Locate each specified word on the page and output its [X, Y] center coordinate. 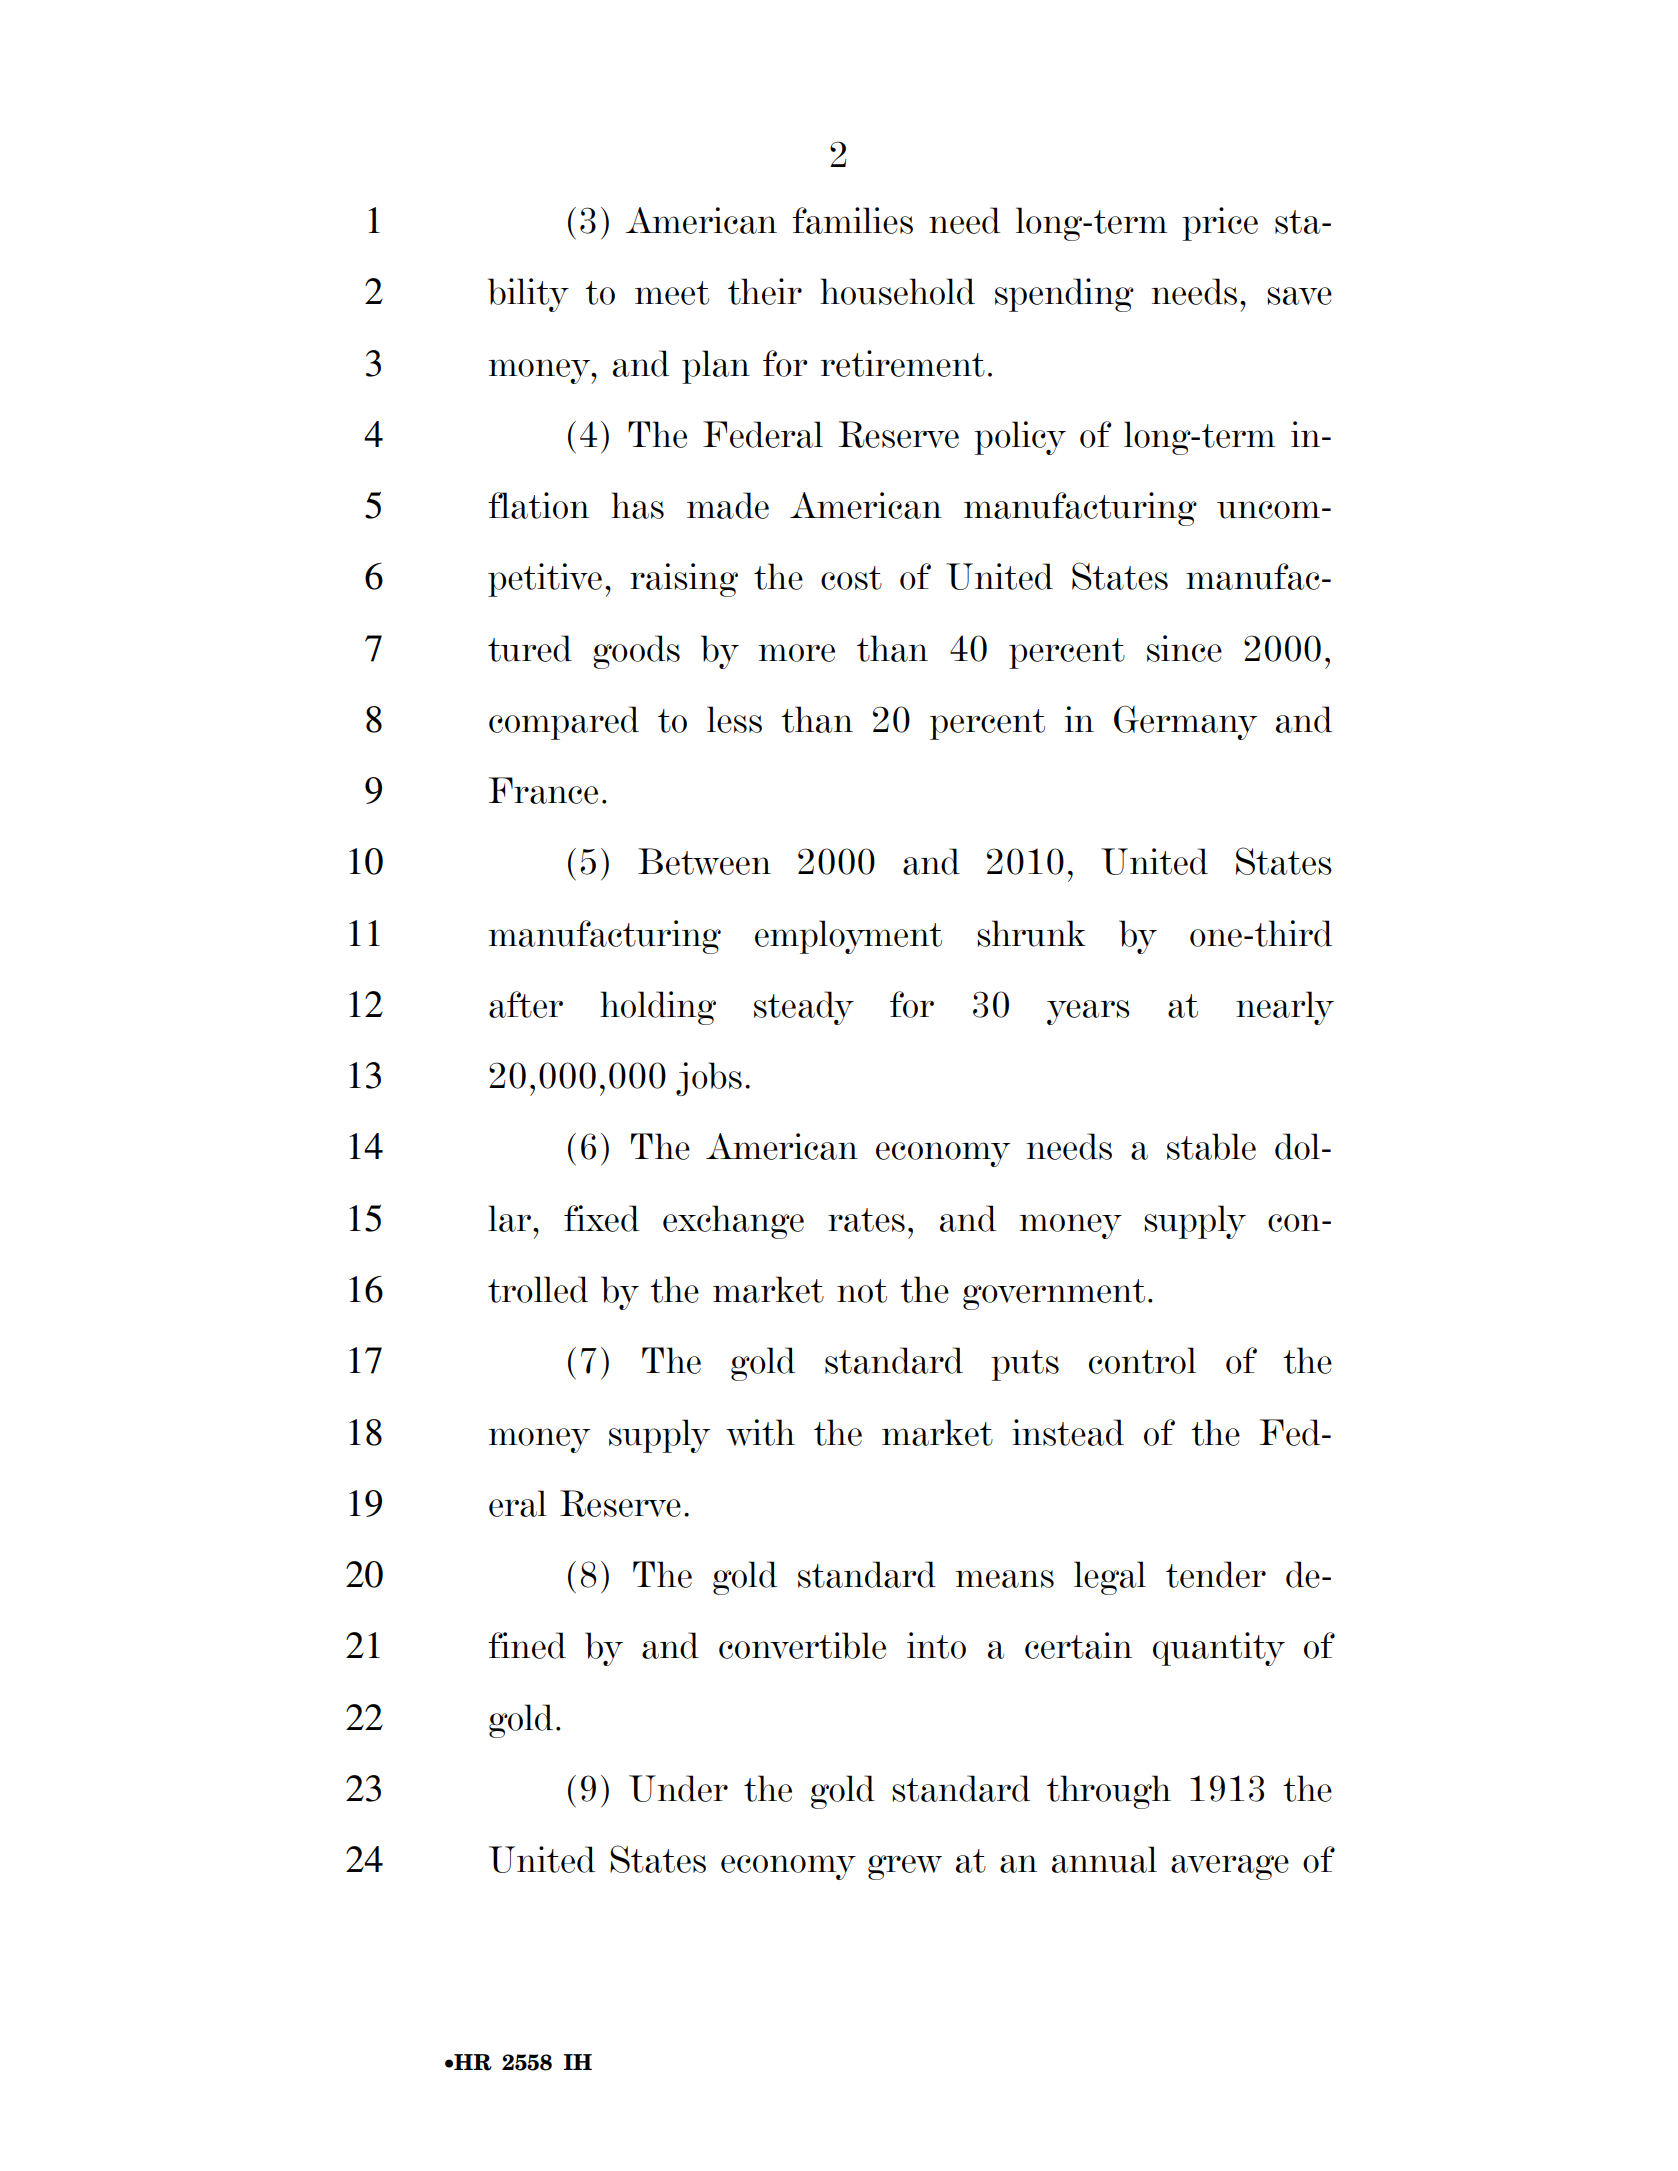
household [897, 291]
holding [658, 1008]
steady [804, 1008]
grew [905, 1867]
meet [672, 293]
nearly [1285, 1008]
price [1220, 224]
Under [678, 1788]
